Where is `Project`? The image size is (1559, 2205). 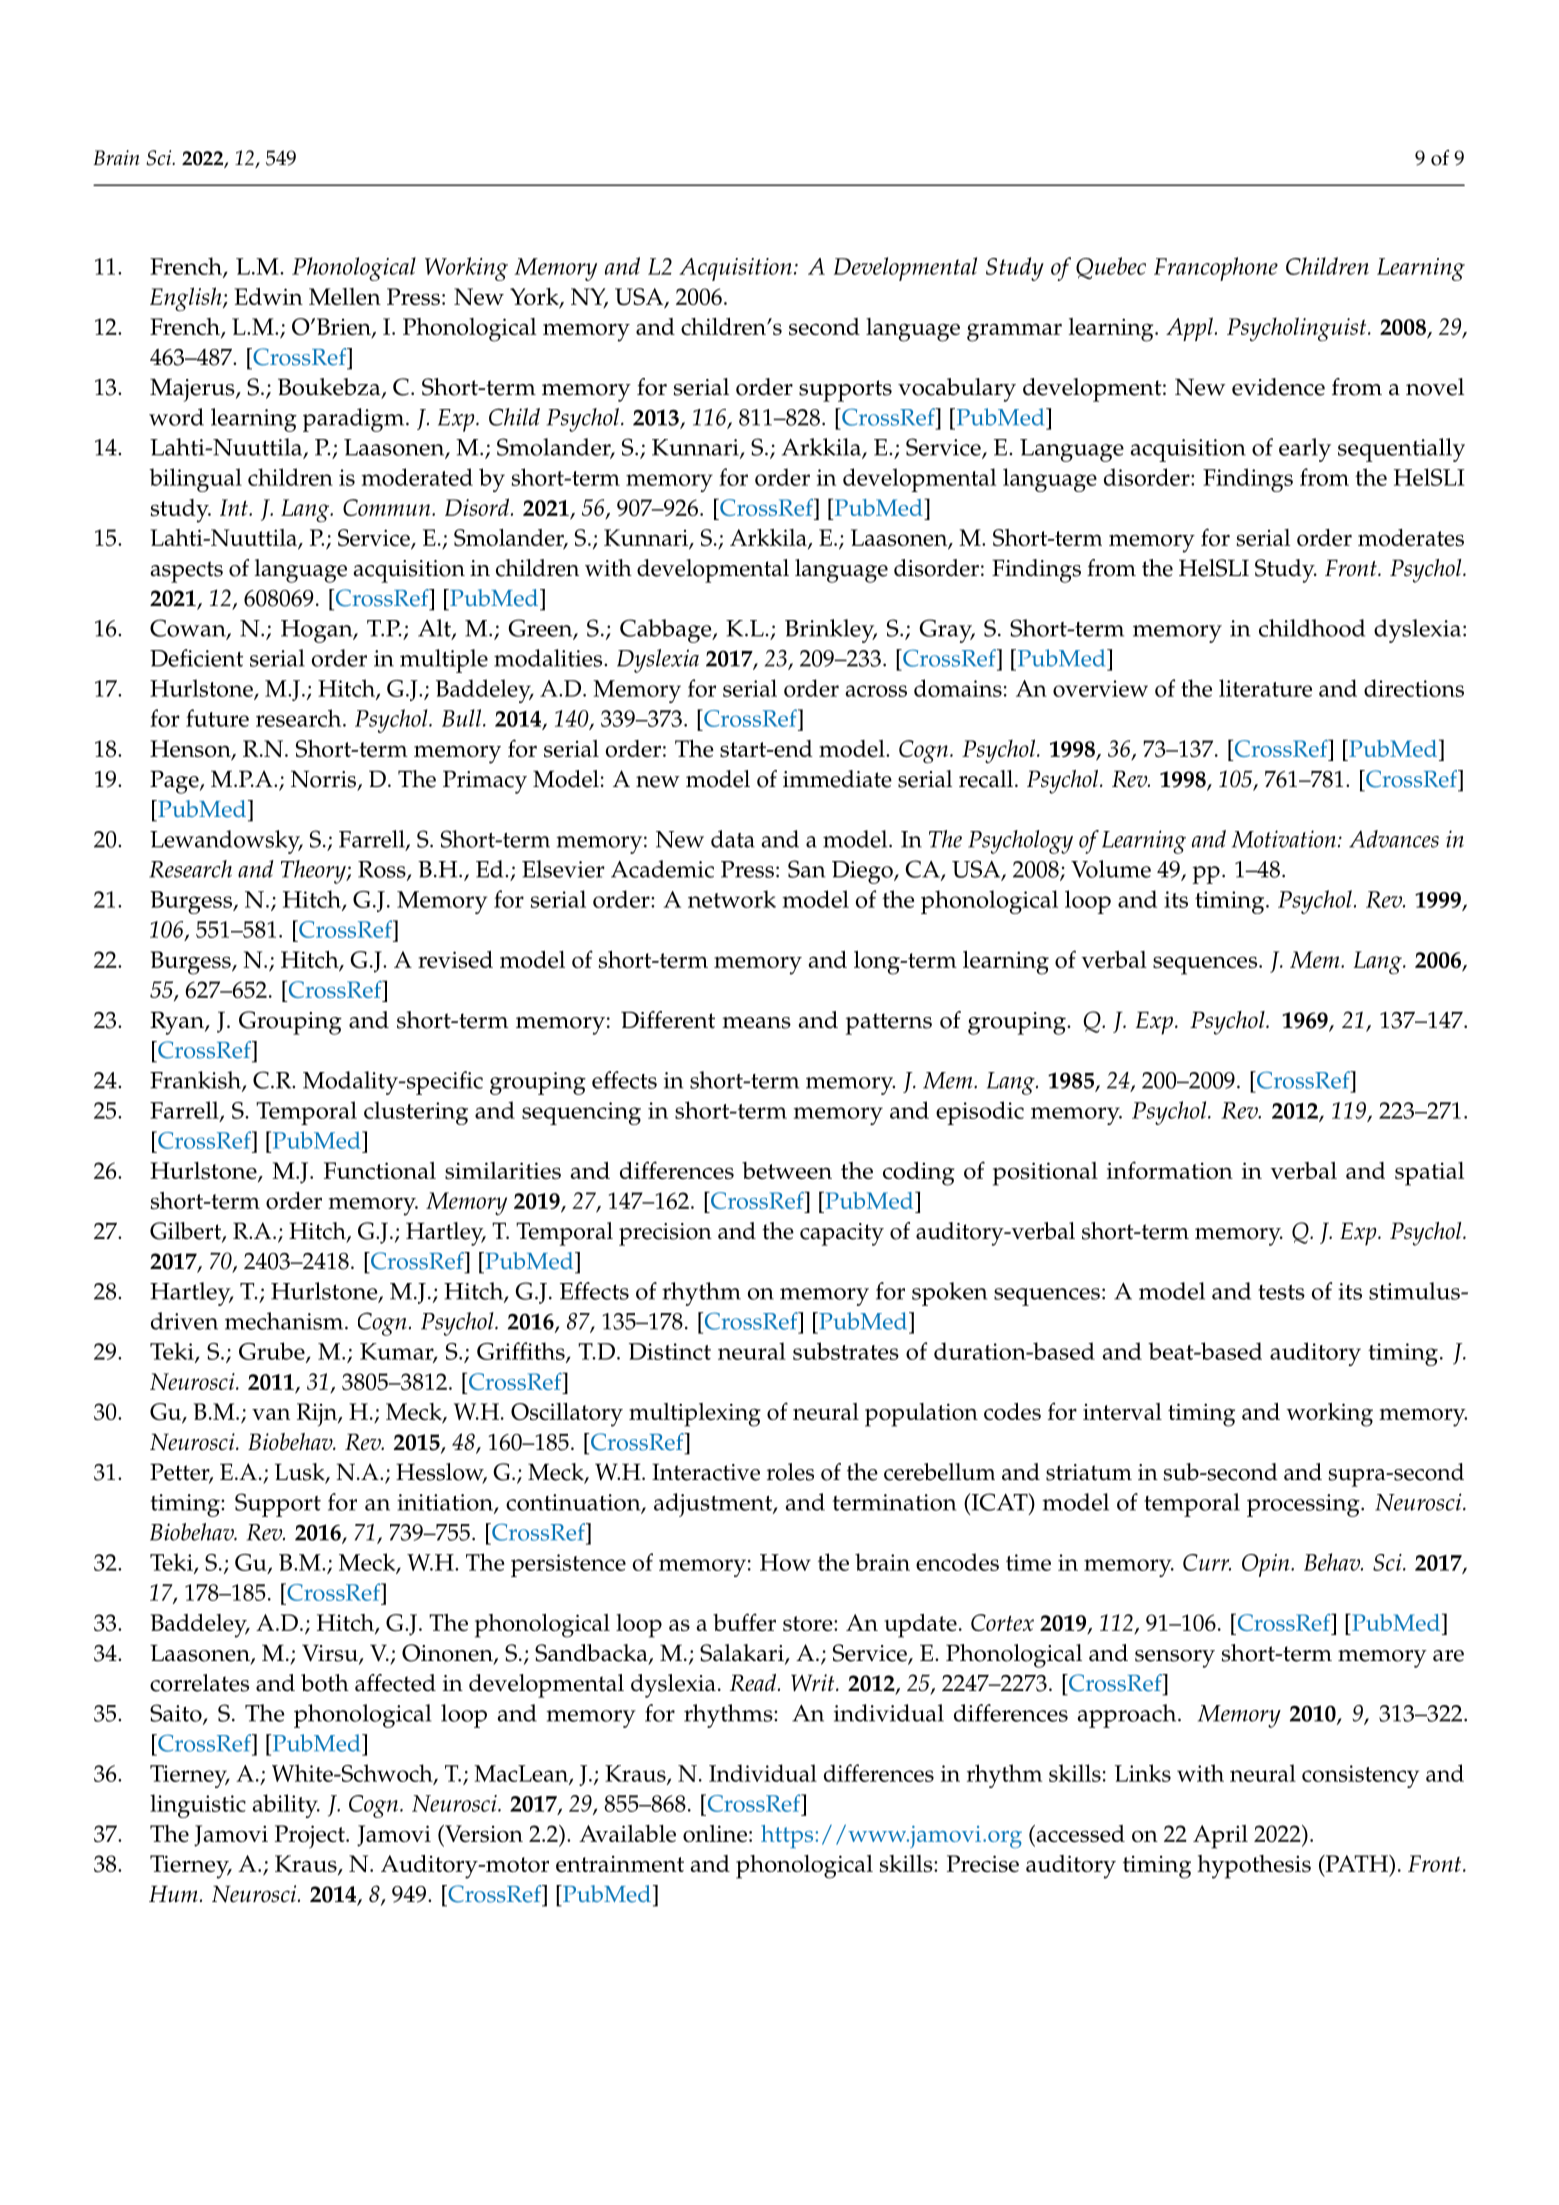 Project is located at coordinates (311, 1837).
